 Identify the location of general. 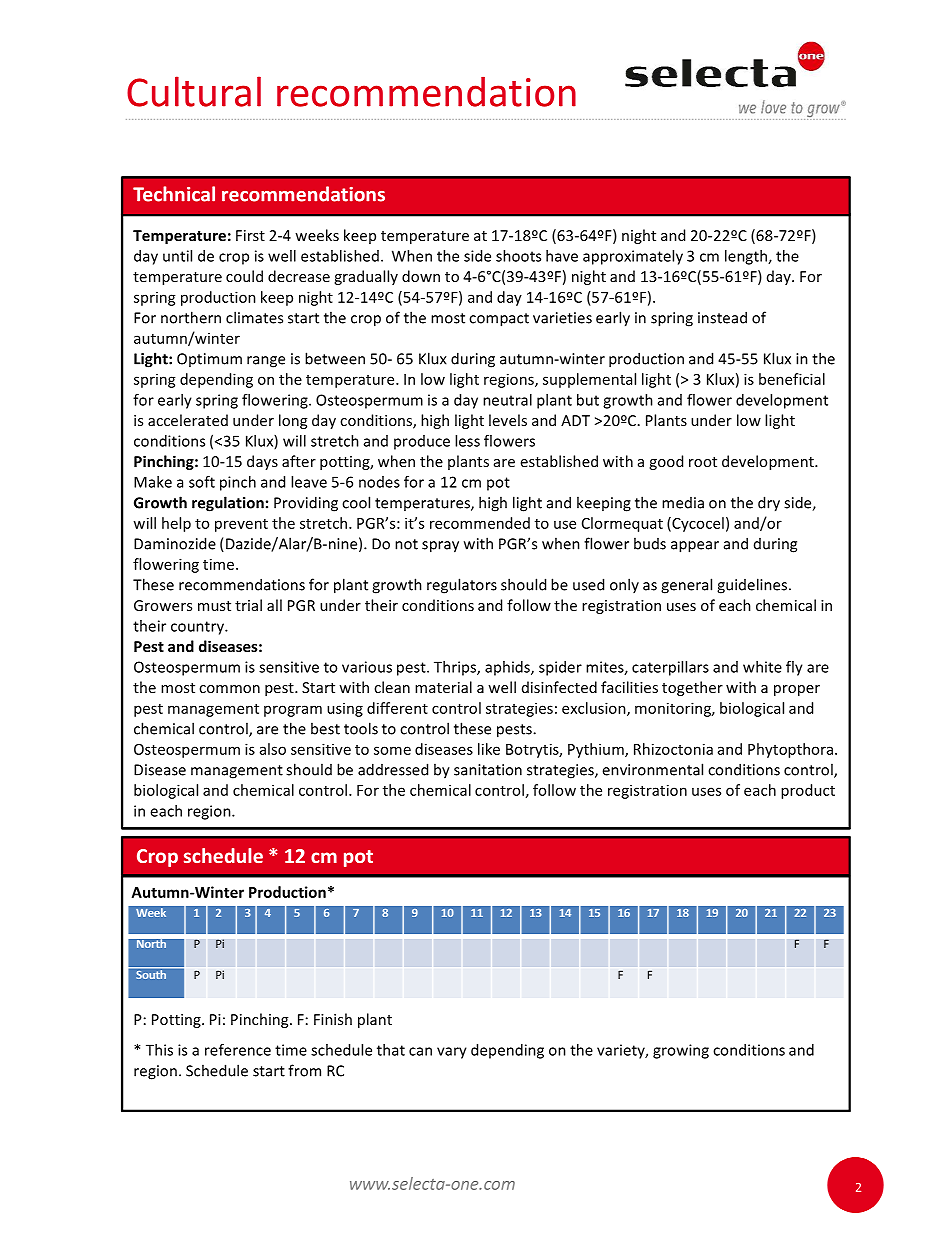
(686, 586).
